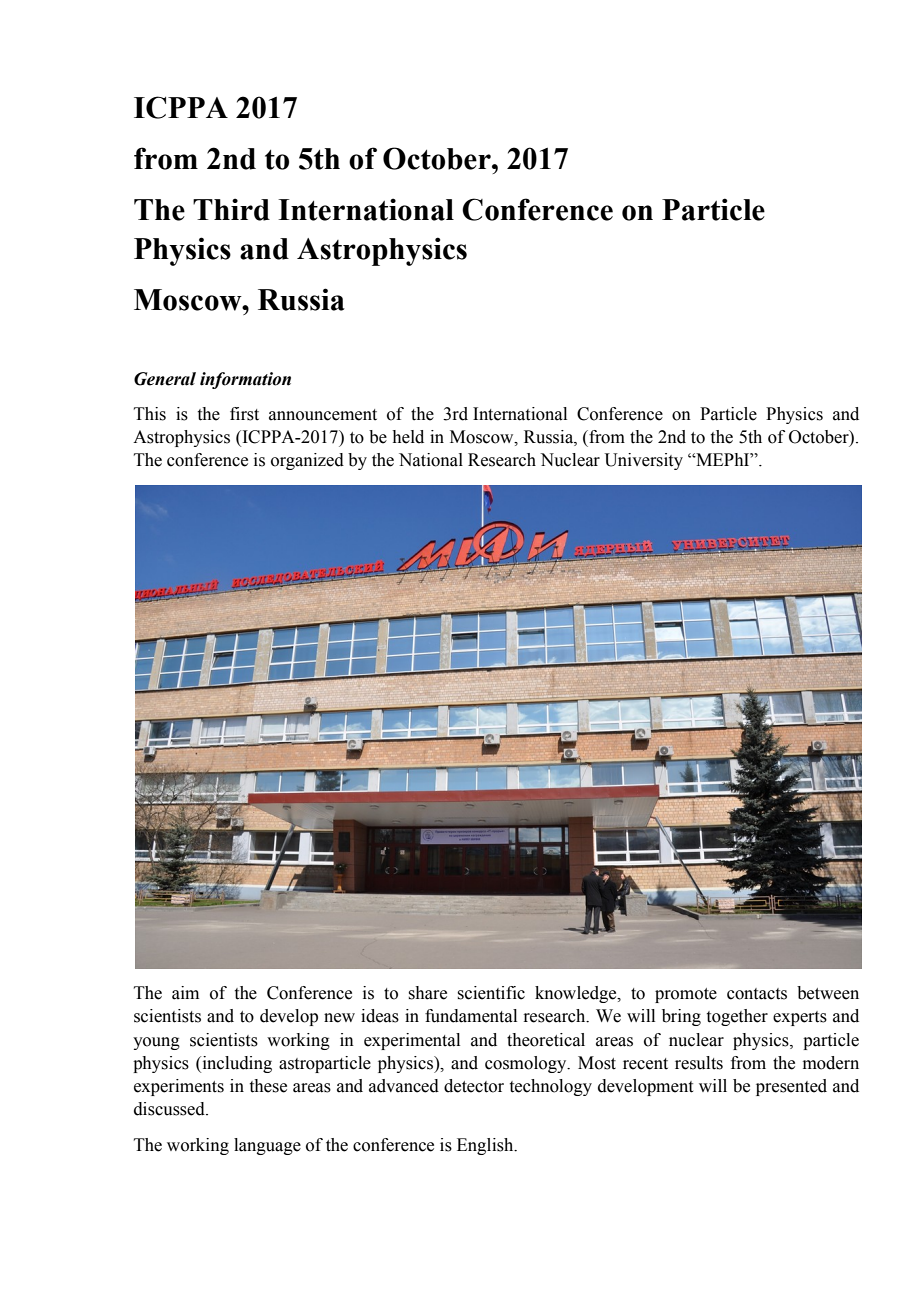 The width and height of the screenshot is (924, 1308). I want to click on contacts, so click(757, 994).
